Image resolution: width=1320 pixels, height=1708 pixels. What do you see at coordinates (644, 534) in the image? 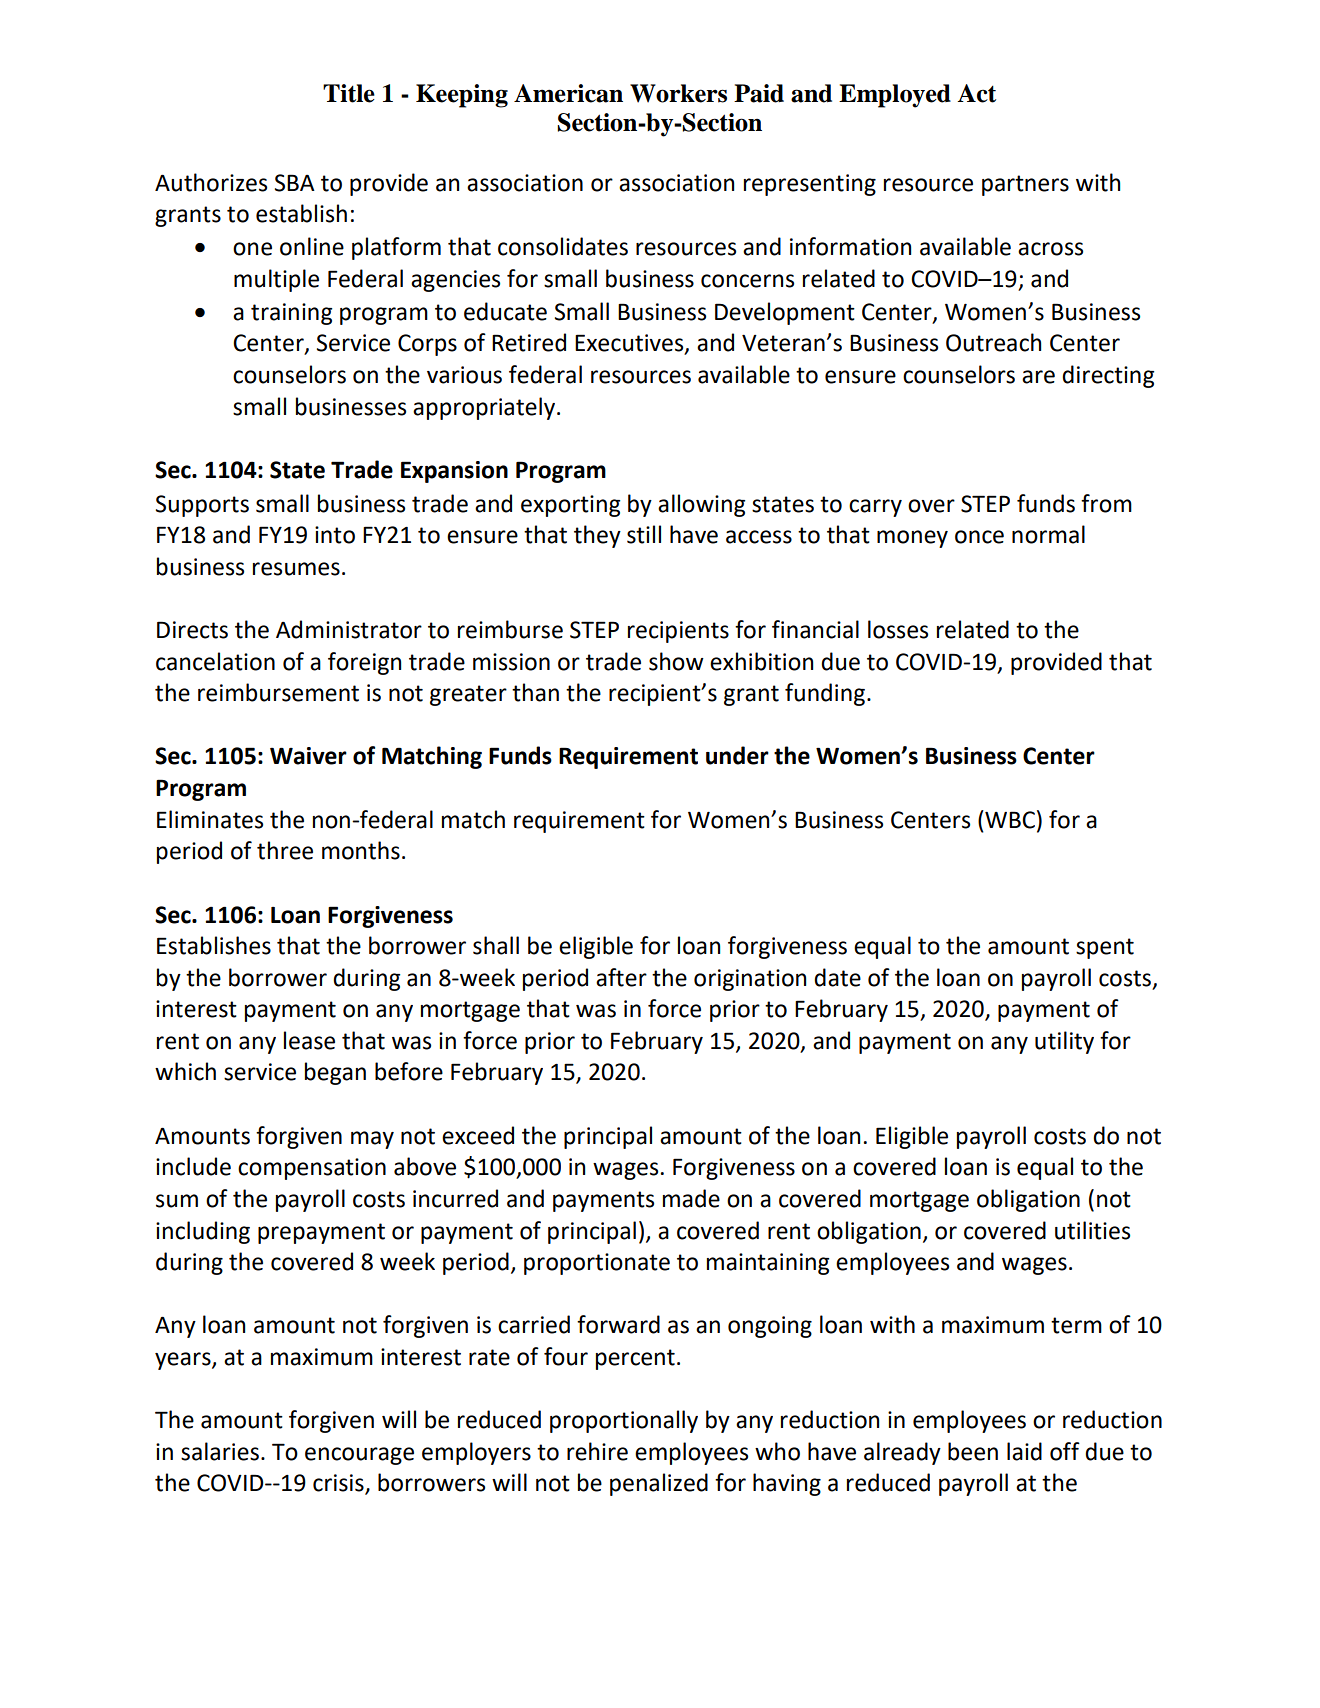
I see `still` at bounding box center [644, 534].
